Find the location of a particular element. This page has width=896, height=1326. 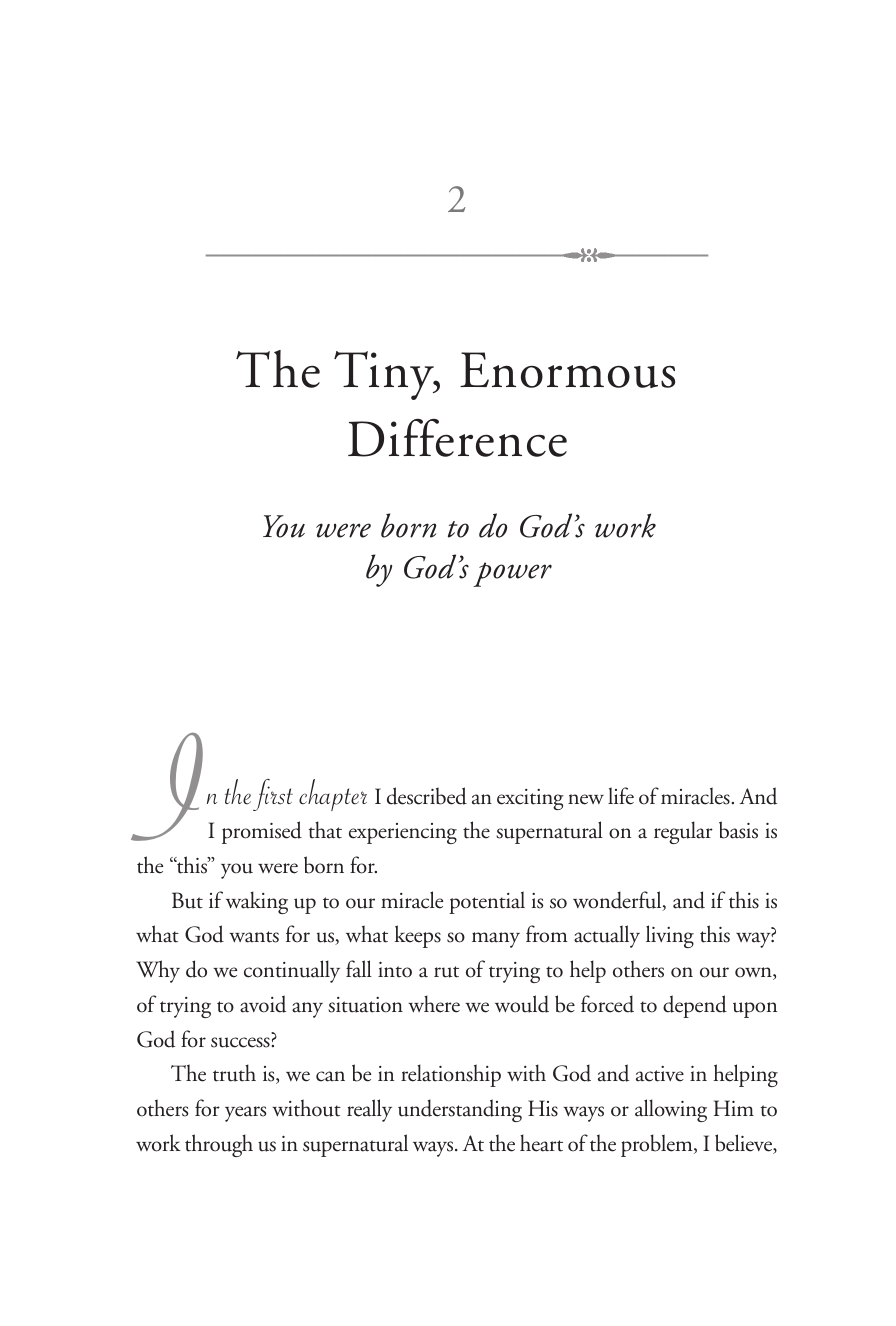

allowing is located at coordinates (671, 1110).
